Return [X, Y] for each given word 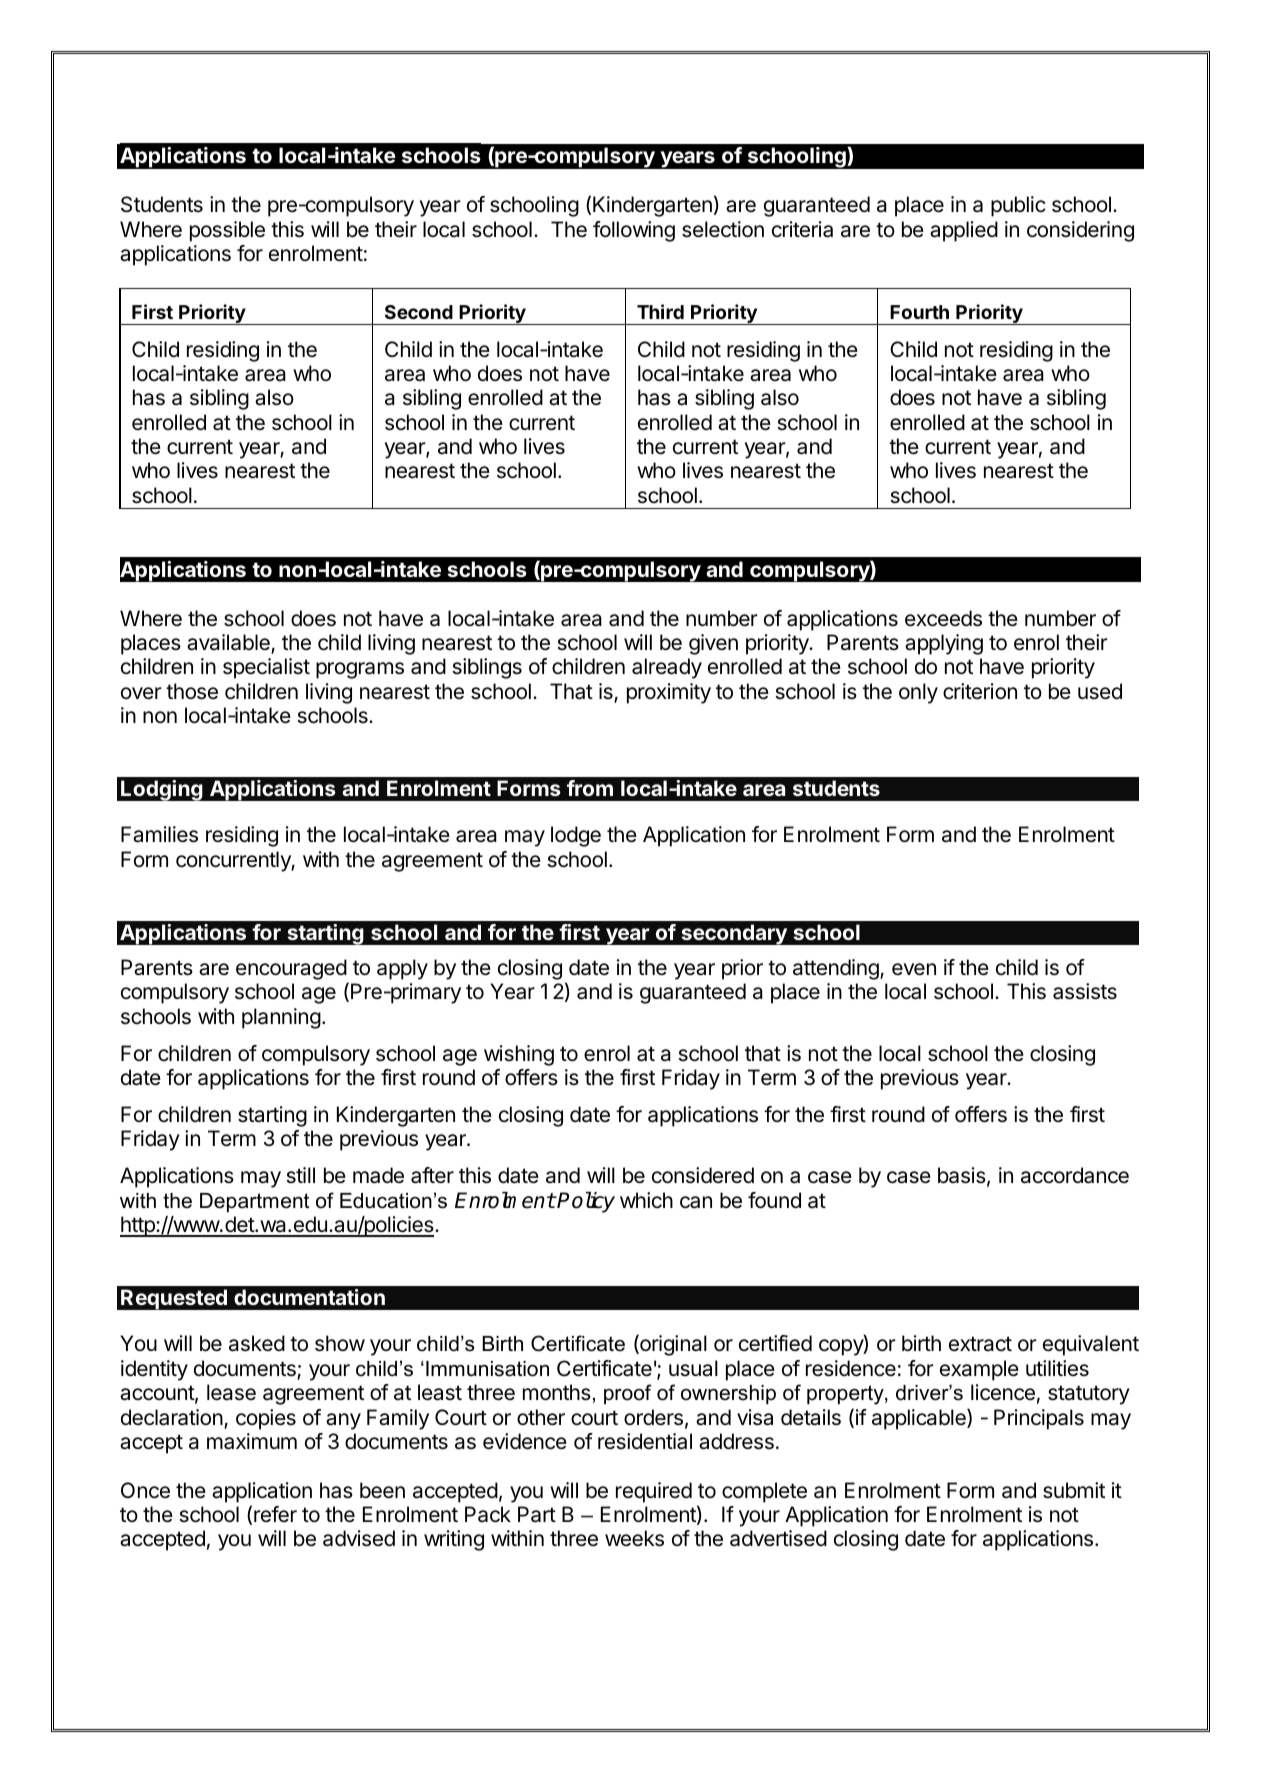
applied [964, 231]
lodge [576, 836]
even [914, 969]
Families [159, 834]
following [634, 231]
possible [227, 231]
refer [275, 1514]
